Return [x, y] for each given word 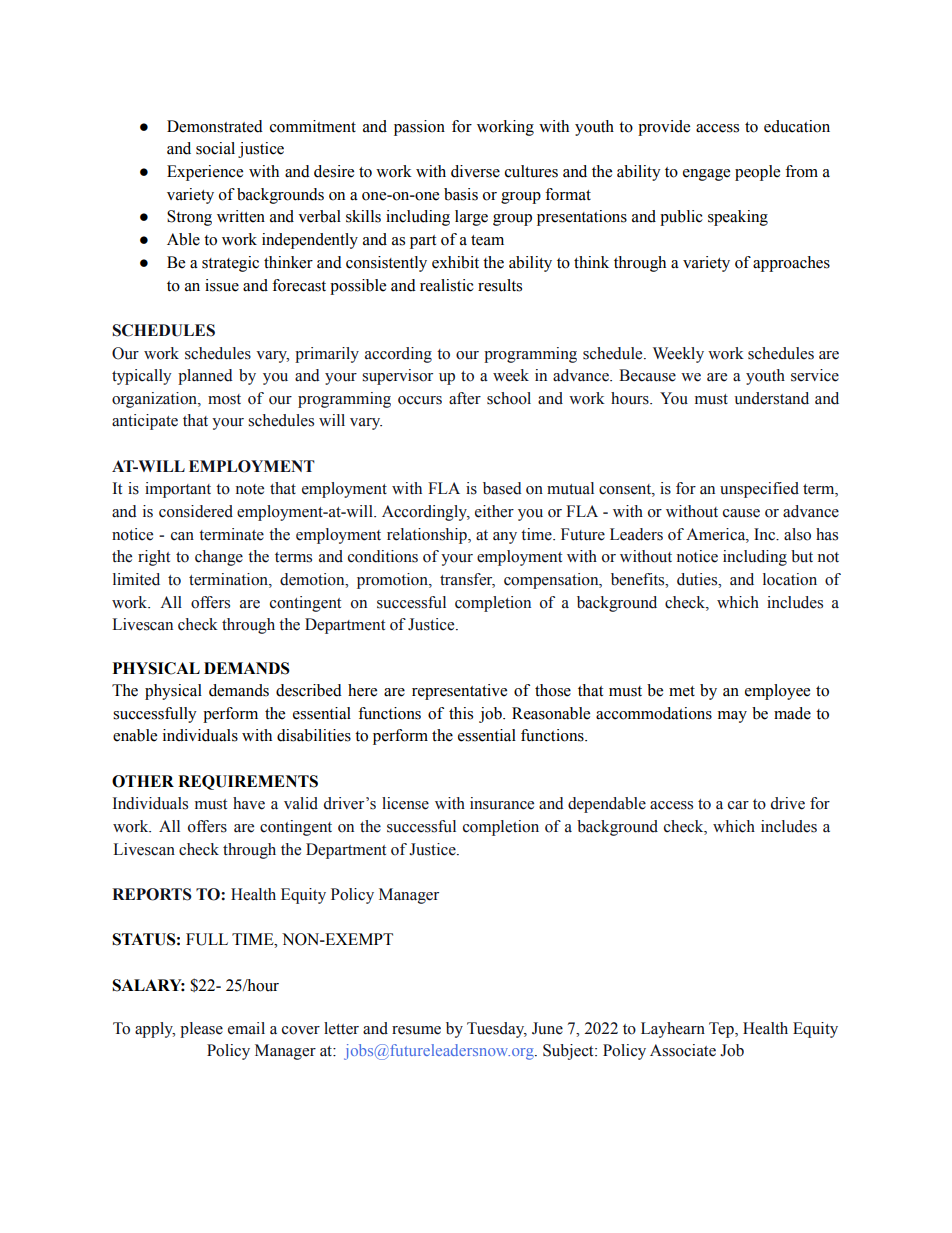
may [732, 717]
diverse [475, 171]
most [224, 399]
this [461, 713]
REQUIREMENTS [248, 782]
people [757, 173]
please [201, 1030]
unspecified [759, 490]
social [215, 148]
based [502, 488]
